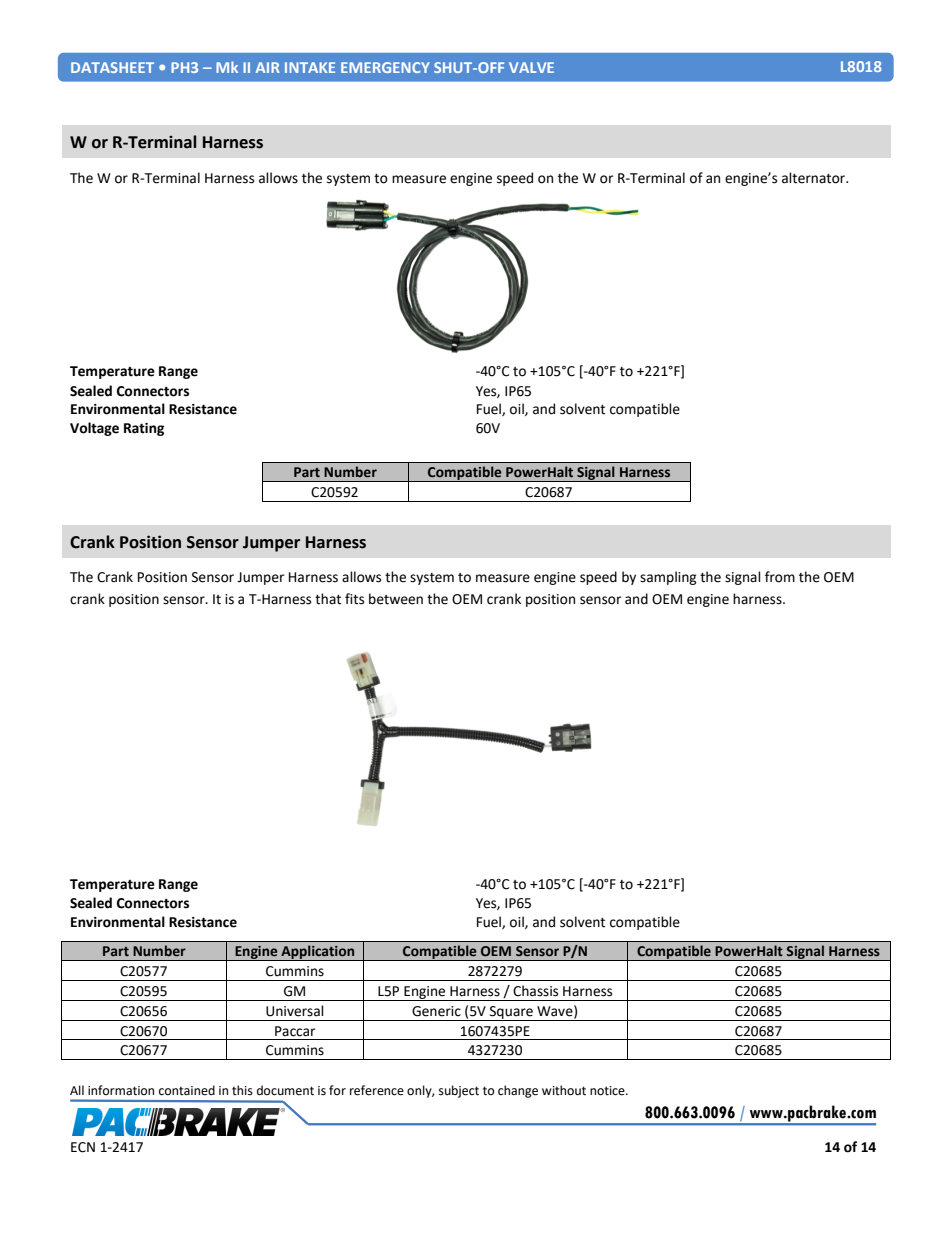 The width and height of the screenshot is (952, 1233). What do you see at coordinates (608, 1091) in the screenshot?
I see `notice` at bounding box center [608, 1091].
